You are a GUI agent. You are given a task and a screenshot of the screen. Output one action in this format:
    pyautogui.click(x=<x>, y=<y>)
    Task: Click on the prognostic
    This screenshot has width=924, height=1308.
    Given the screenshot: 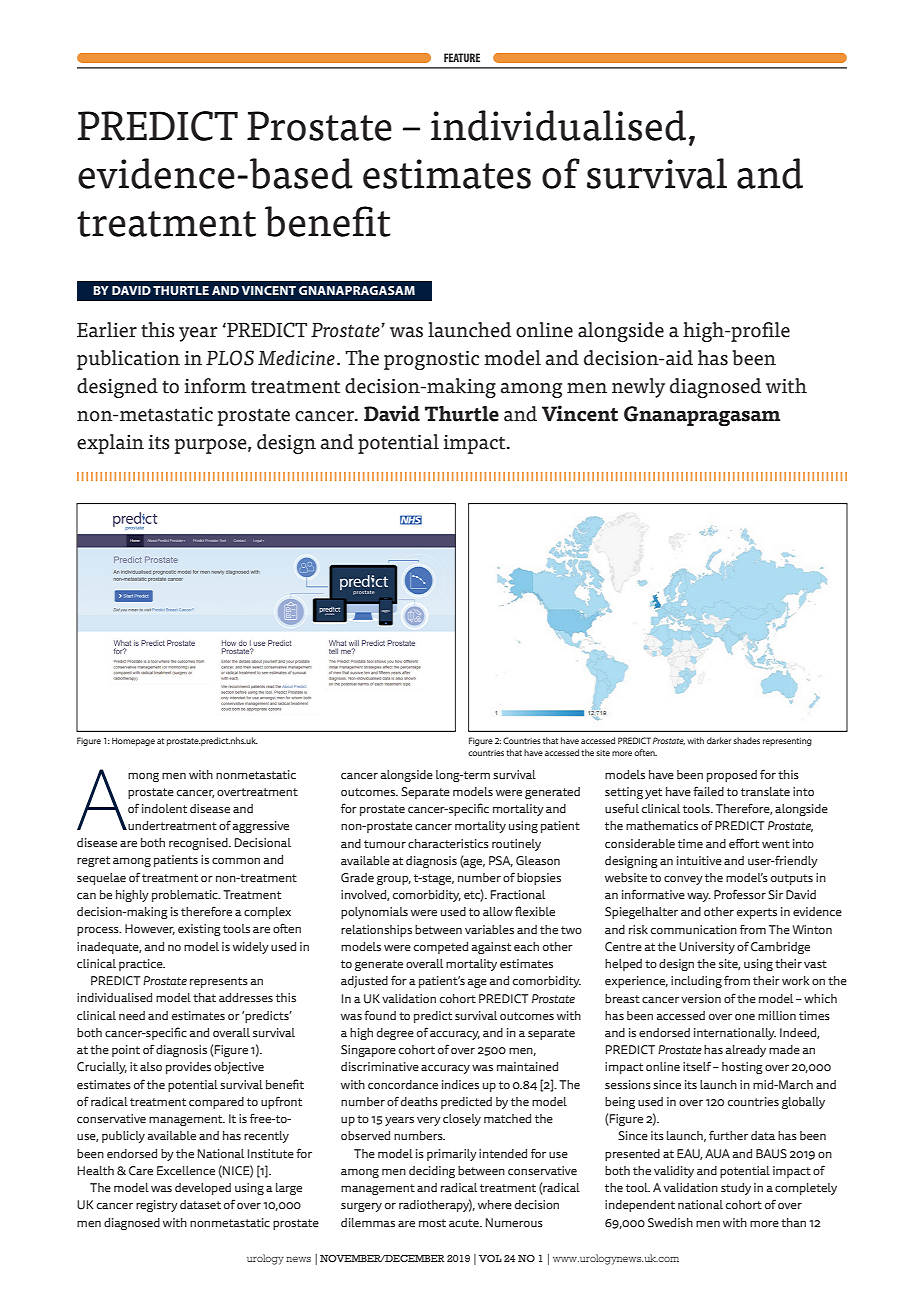 What is the action you would take?
    pyautogui.click(x=431, y=360)
